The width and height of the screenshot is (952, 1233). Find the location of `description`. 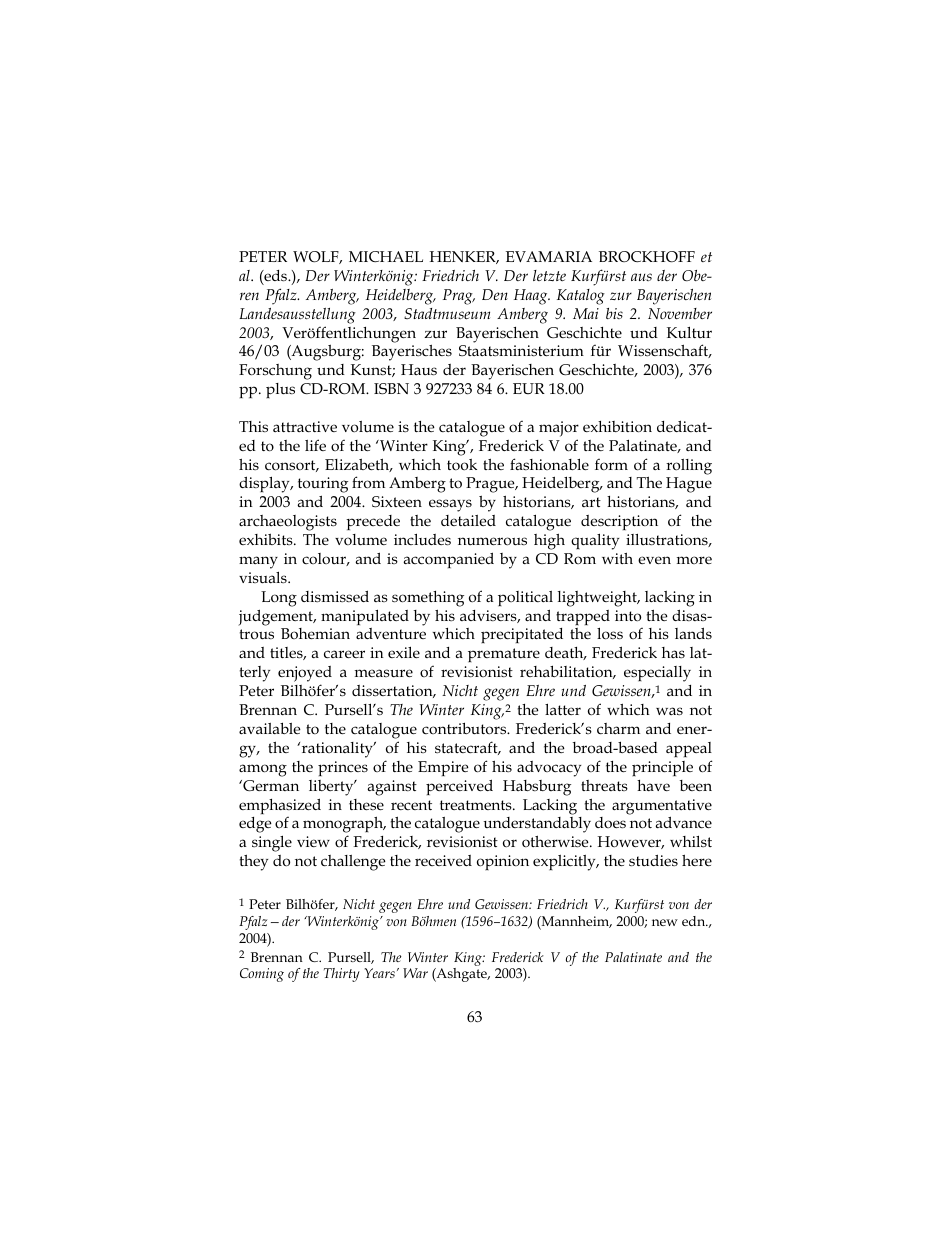

description is located at coordinates (619, 522).
